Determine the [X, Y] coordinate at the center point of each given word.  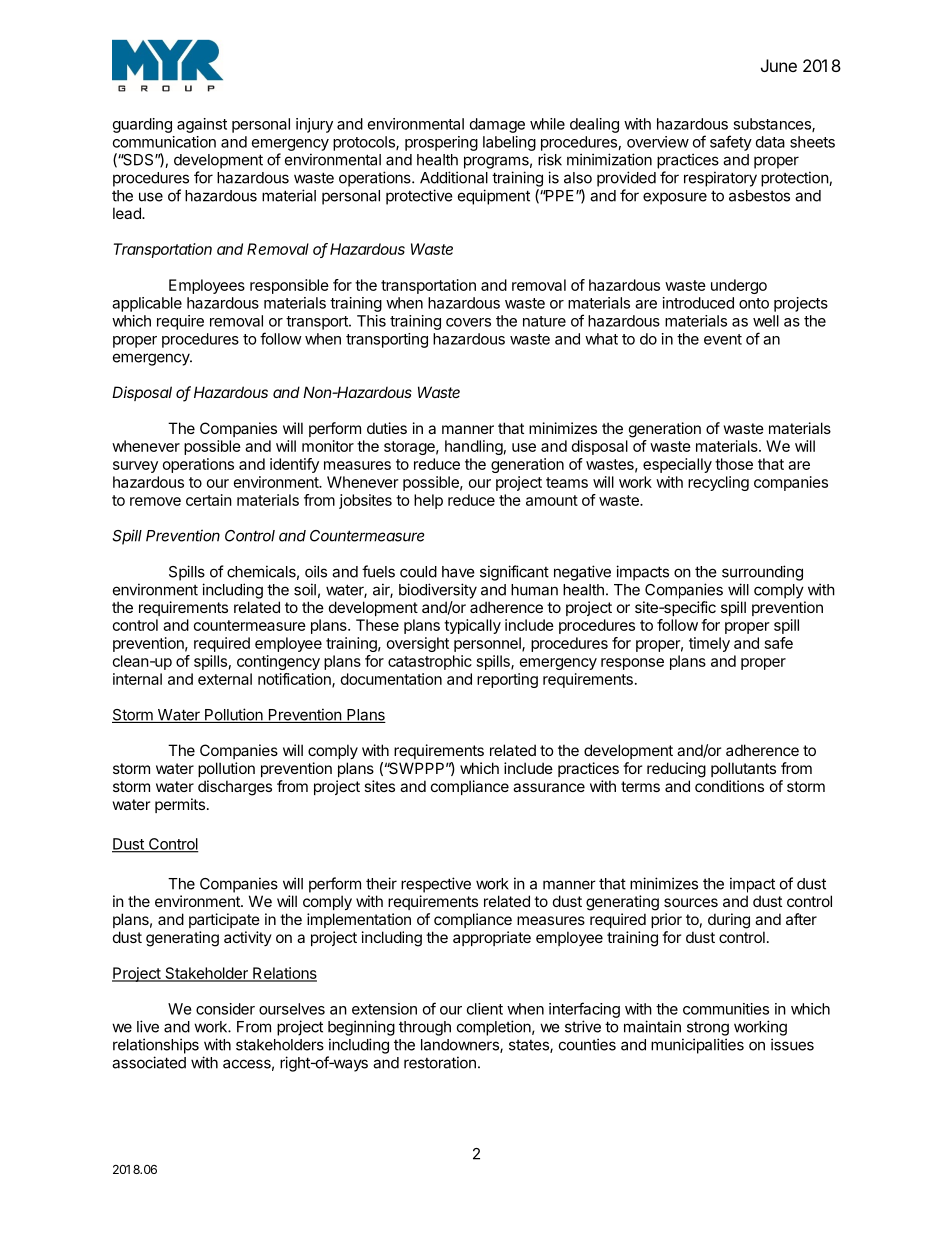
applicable [147, 304]
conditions [729, 786]
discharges [235, 788]
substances [773, 125]
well [766, 321]
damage [497, 125]
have [458, 572]
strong [708, 1029]
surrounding [762, 573]
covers [468, 322]
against [202, 125]
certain [209, 500]
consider [225, 1009]
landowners [461, 1046]
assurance [549, 787]
